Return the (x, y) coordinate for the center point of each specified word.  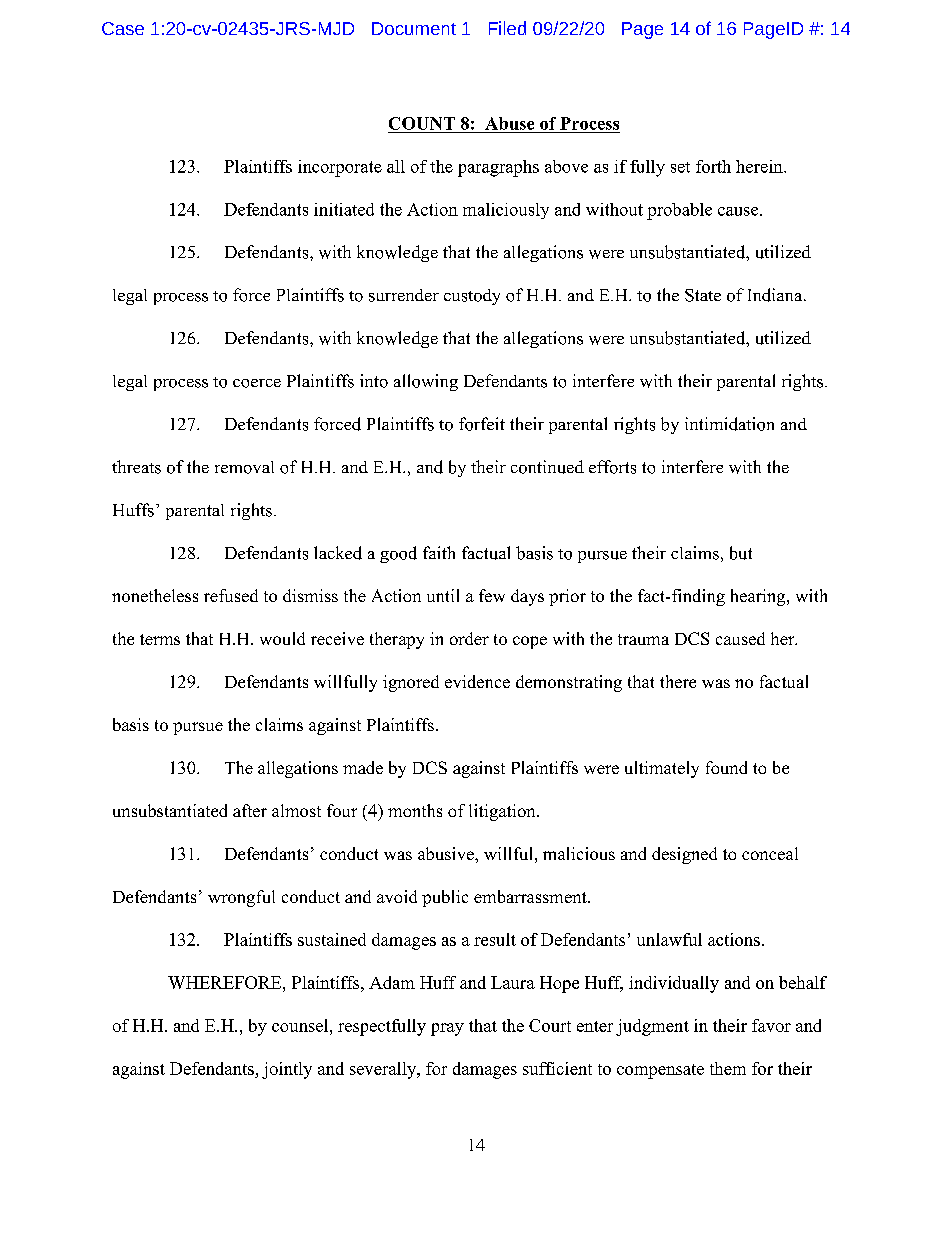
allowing (426, 382)
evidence (477, 681)
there (678, 681)
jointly (287, 1070)
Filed (507, 28)
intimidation (729, 424)
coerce (257, 383)
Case (123, 28)
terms (160, 639)
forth (713, 166)
